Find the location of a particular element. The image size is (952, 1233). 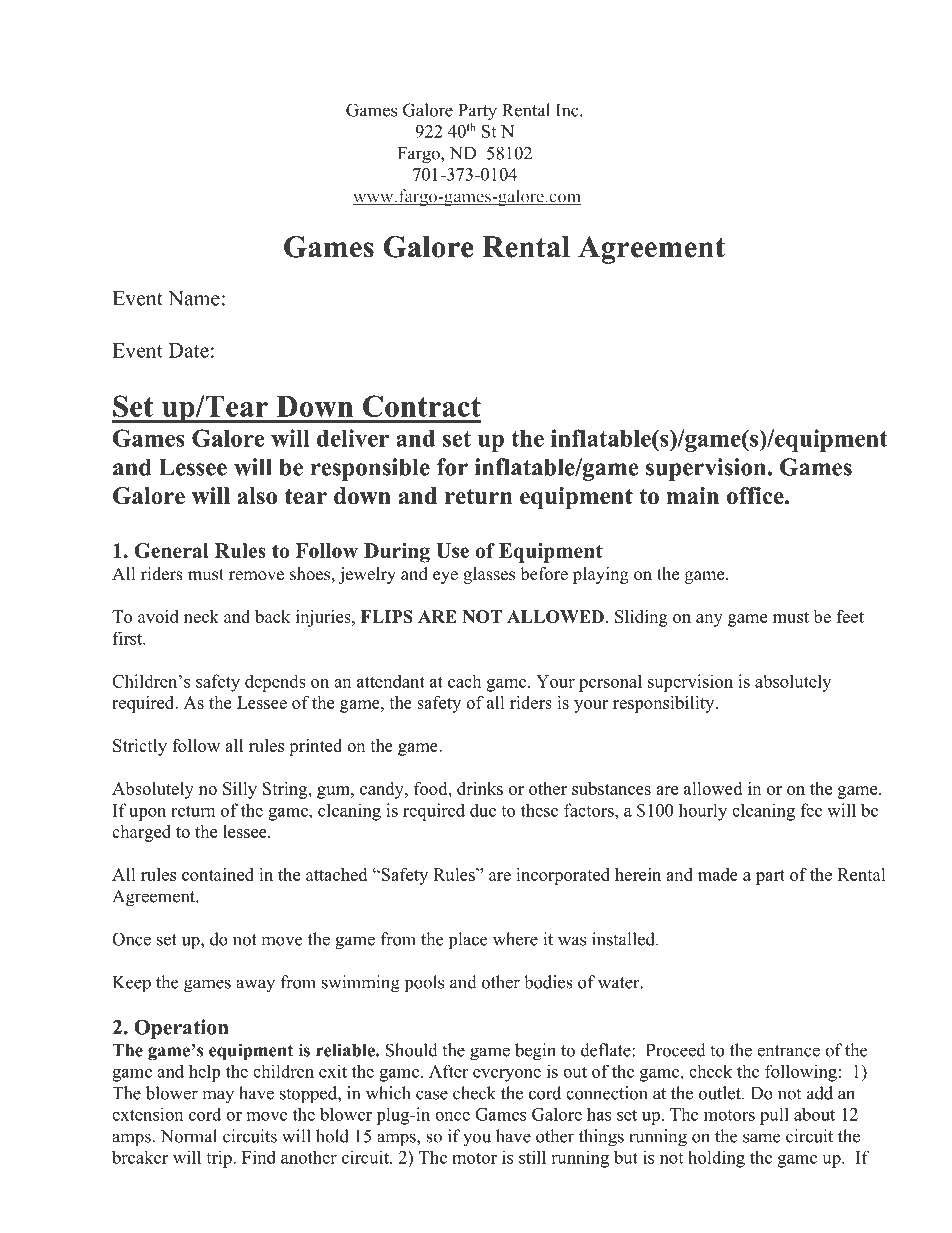

glasses is located at coordinates (489, 575).
